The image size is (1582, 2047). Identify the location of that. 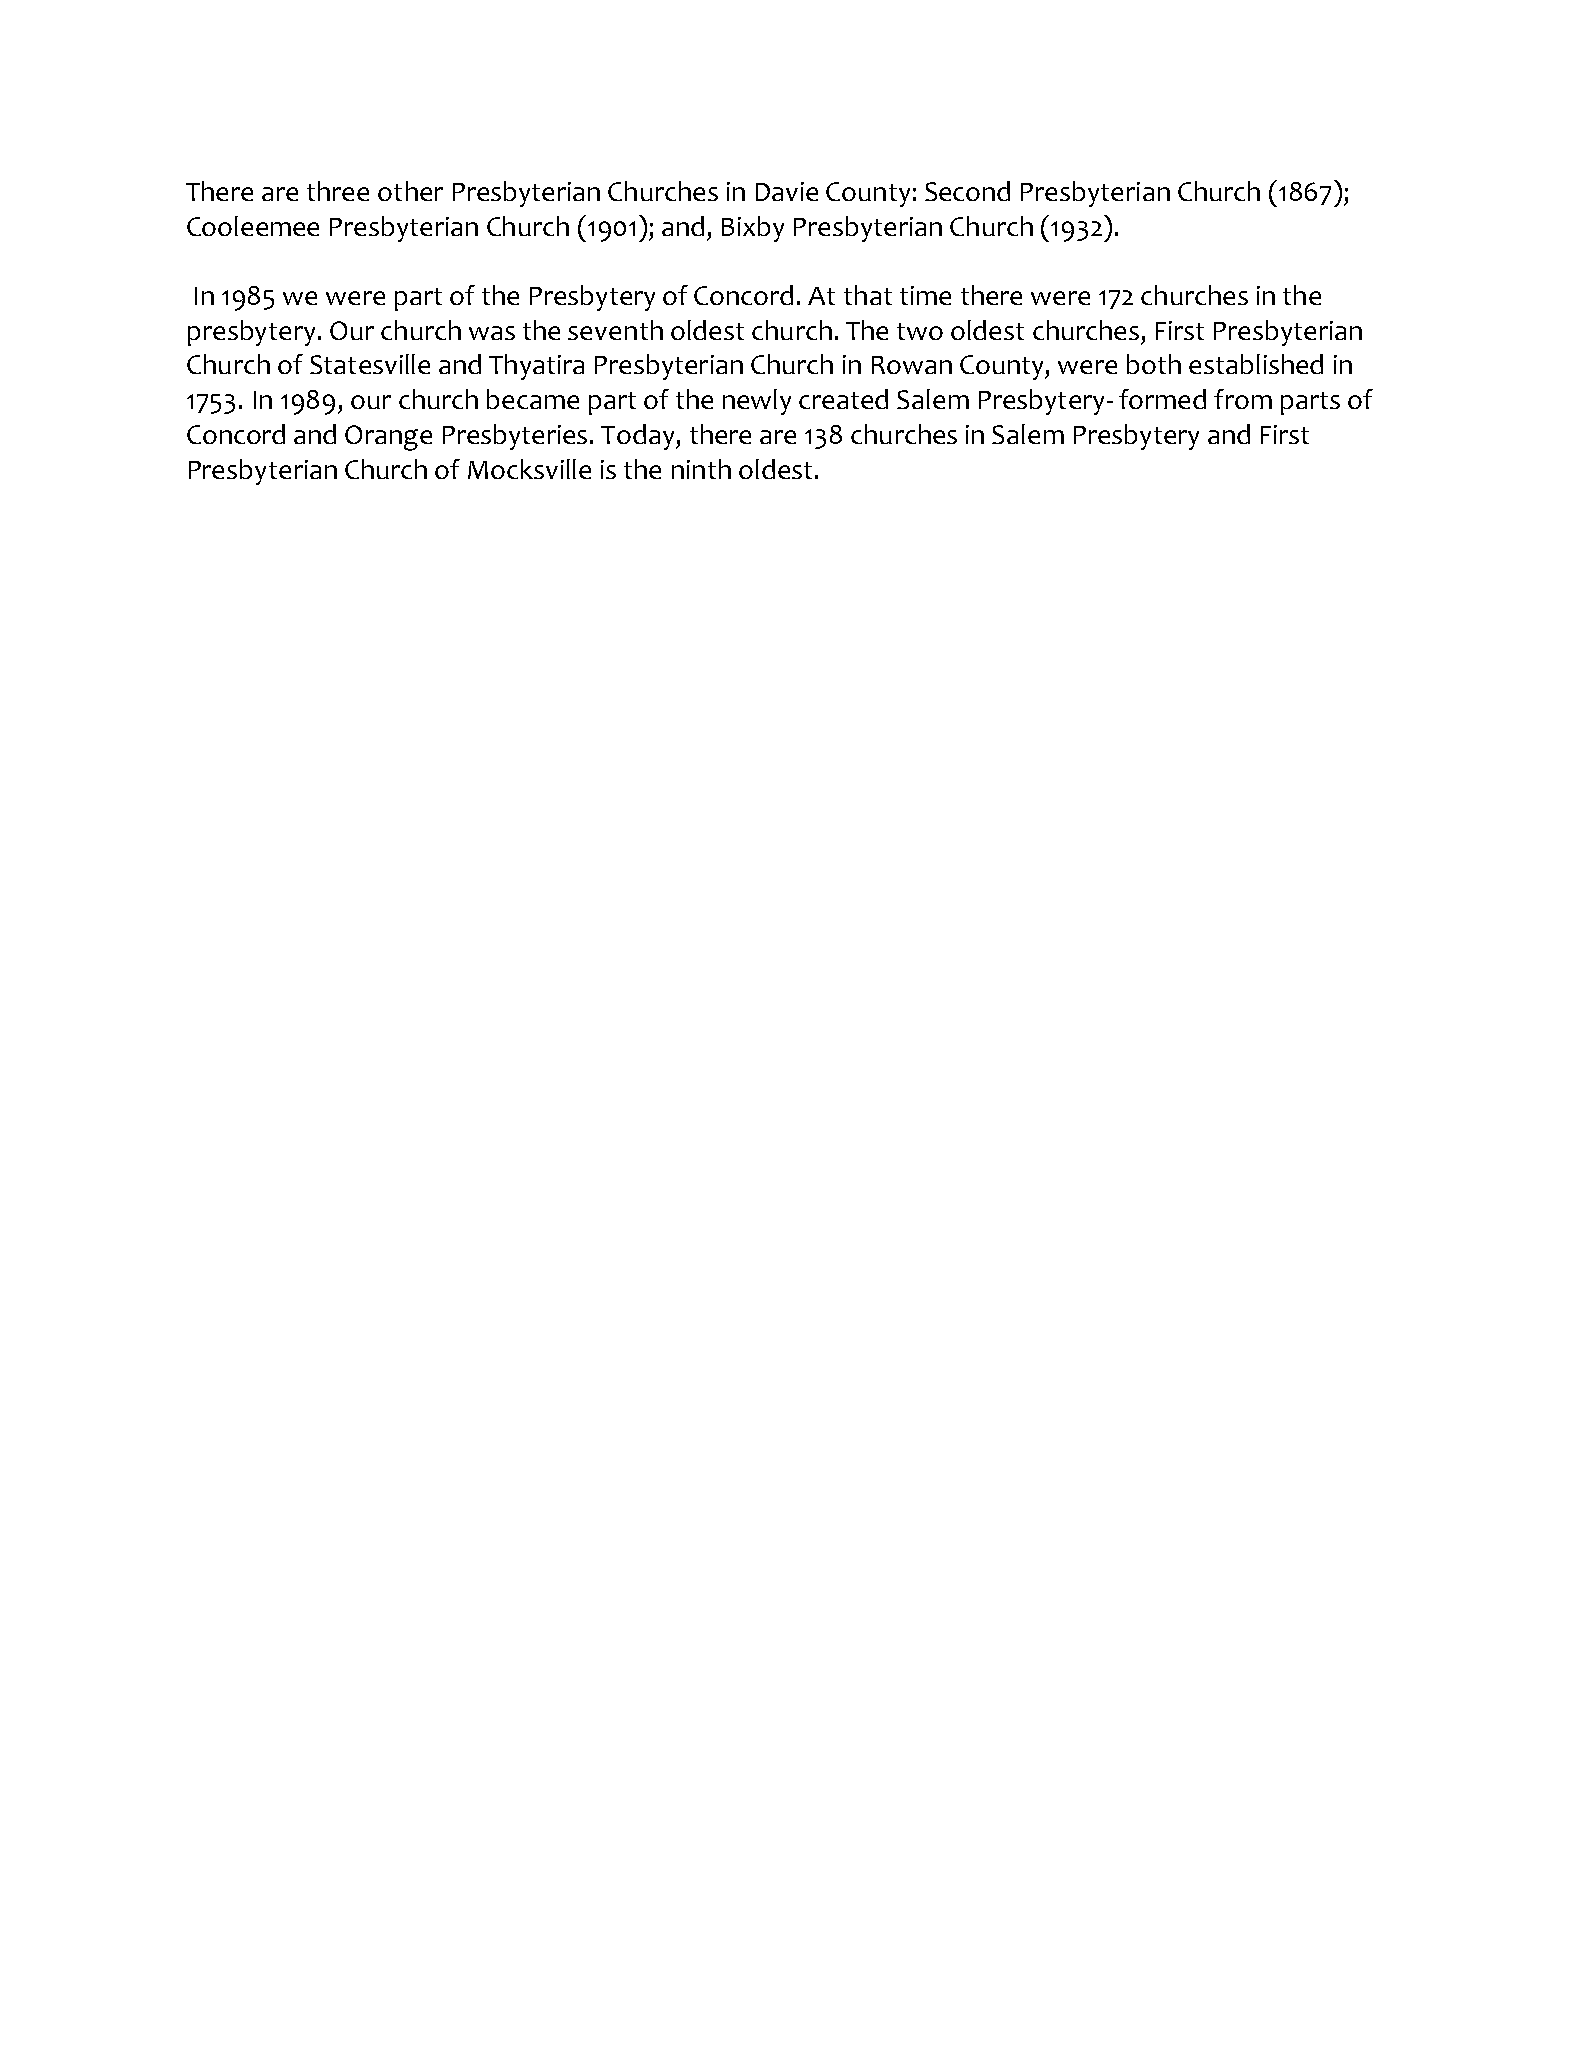
(868, 295).
